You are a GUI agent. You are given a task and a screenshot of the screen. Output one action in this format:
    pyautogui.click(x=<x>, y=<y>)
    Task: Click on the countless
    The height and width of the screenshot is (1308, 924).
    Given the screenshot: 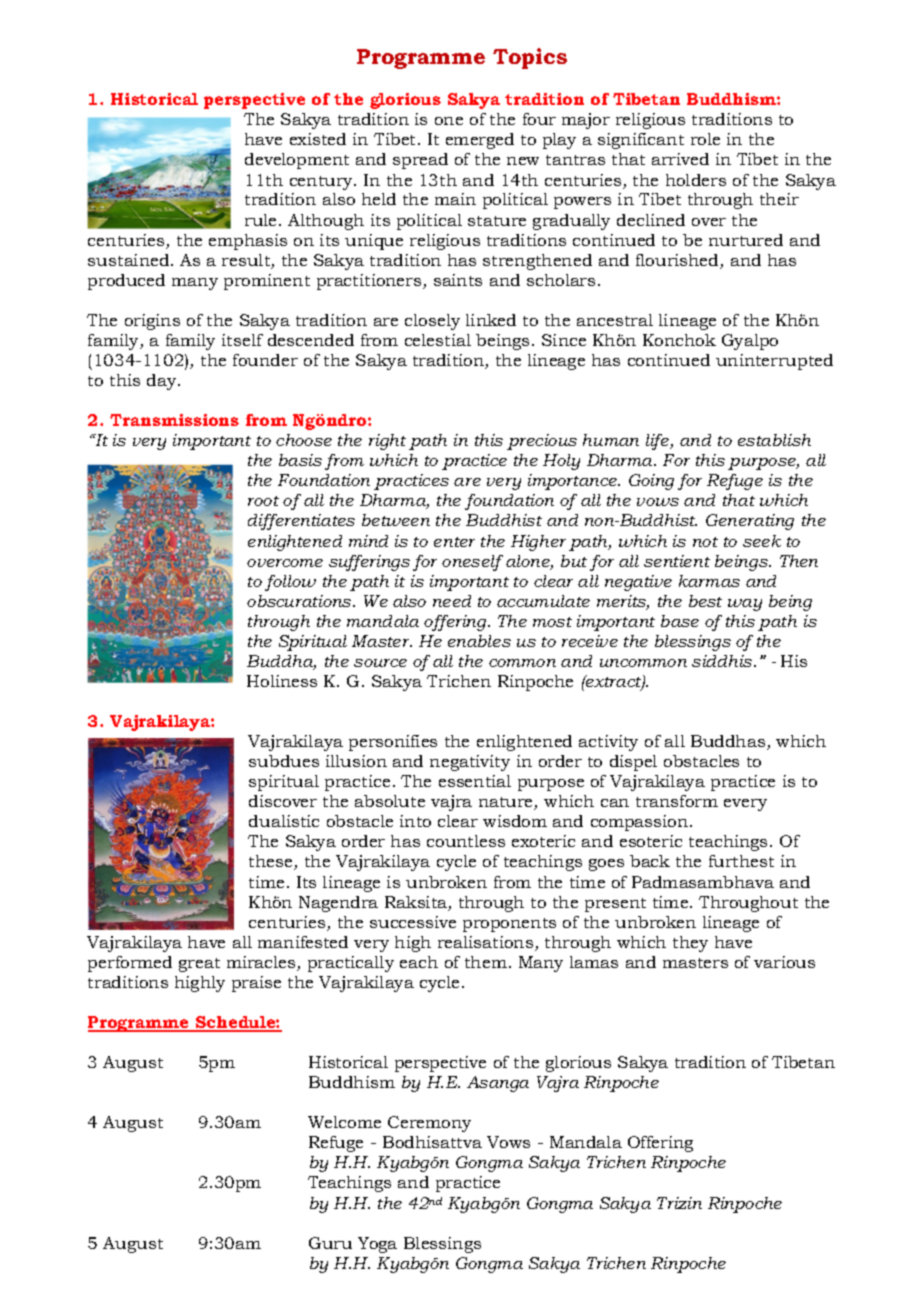 What is the action you would take?
    pyautogui.click(x=466, y=841)
